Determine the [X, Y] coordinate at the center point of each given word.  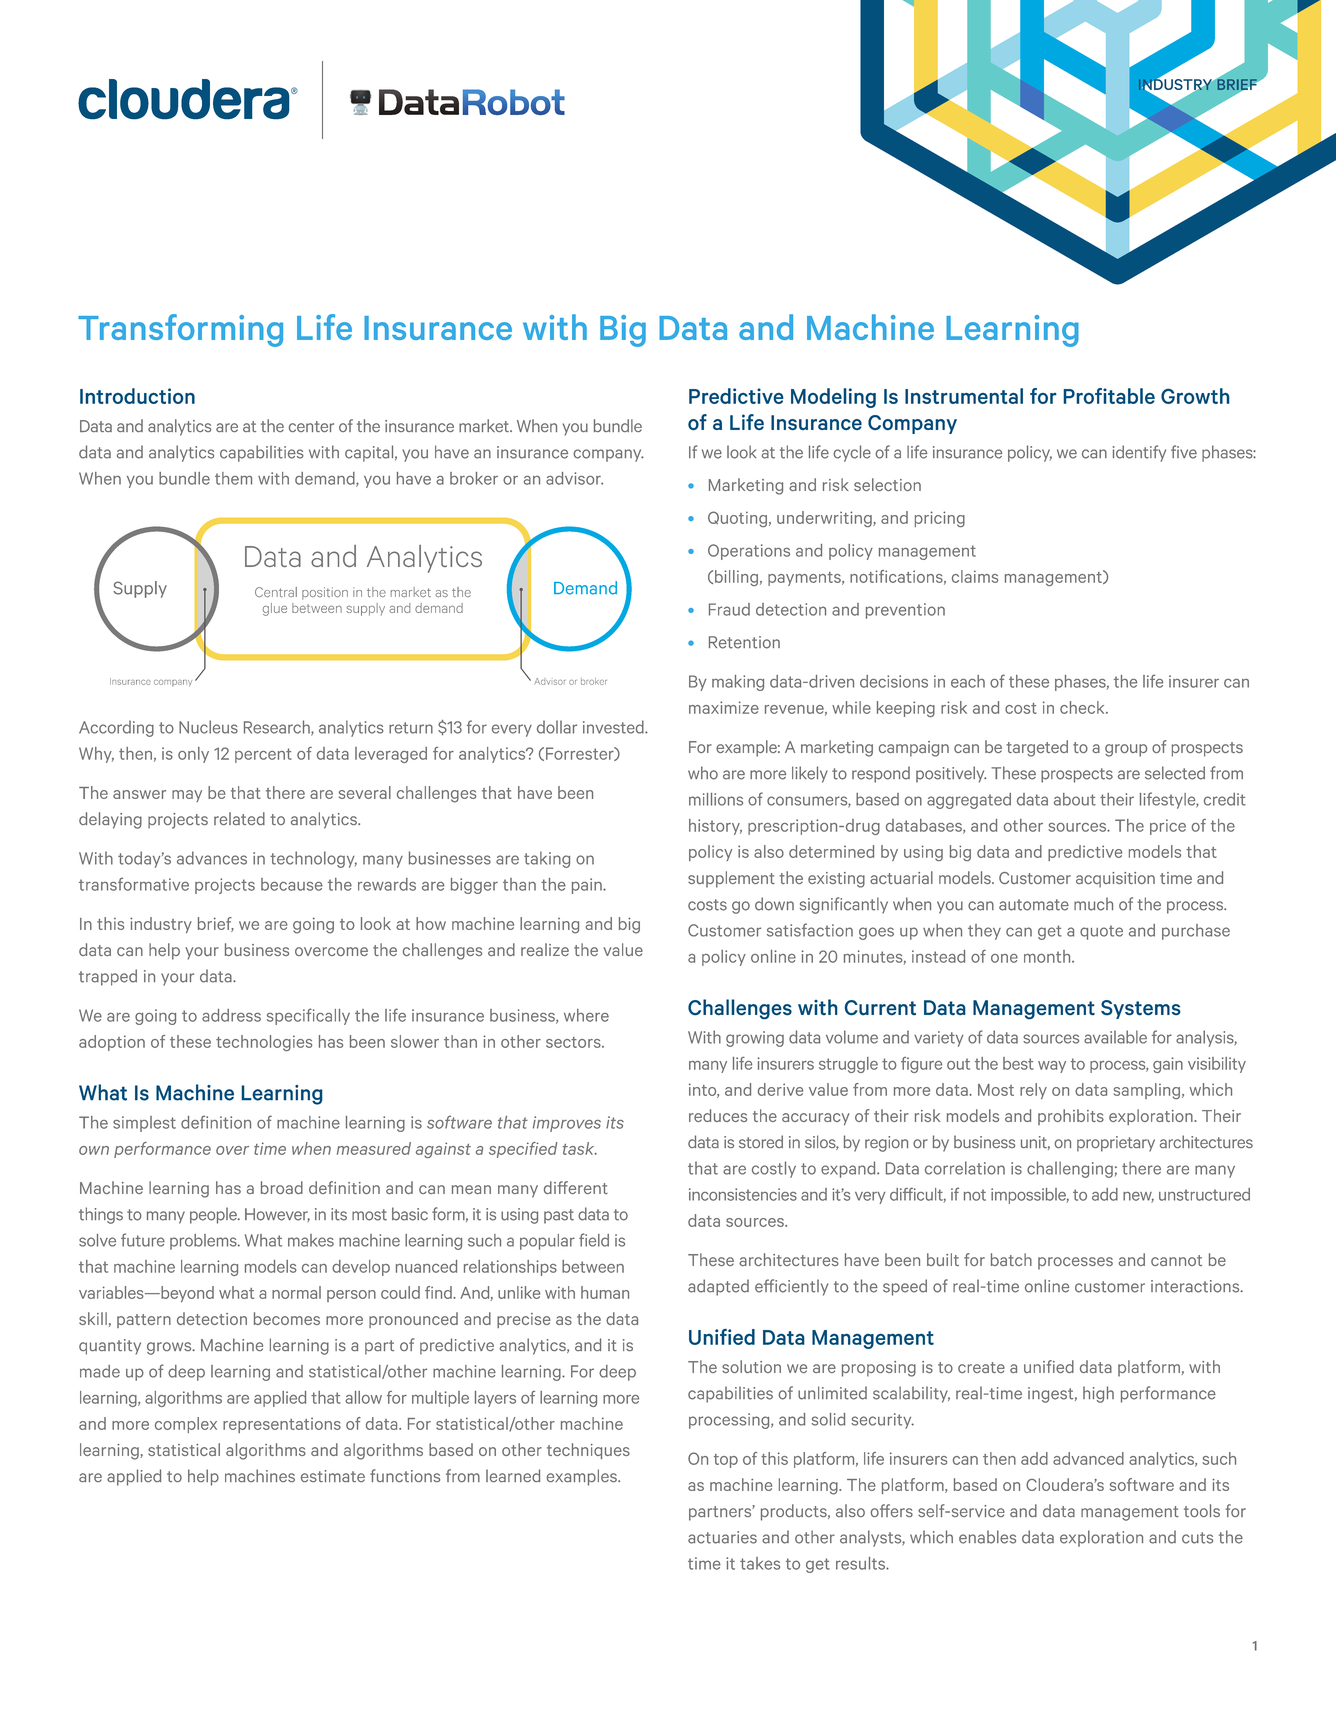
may [187, 796]
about [1075, 799]
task [580, 1148]
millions [716, 799]
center [311, 426]
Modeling [833, 398]
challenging [1070, 1169]
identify [1139, 453]
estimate [333, 1476]
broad [282, 1187]
